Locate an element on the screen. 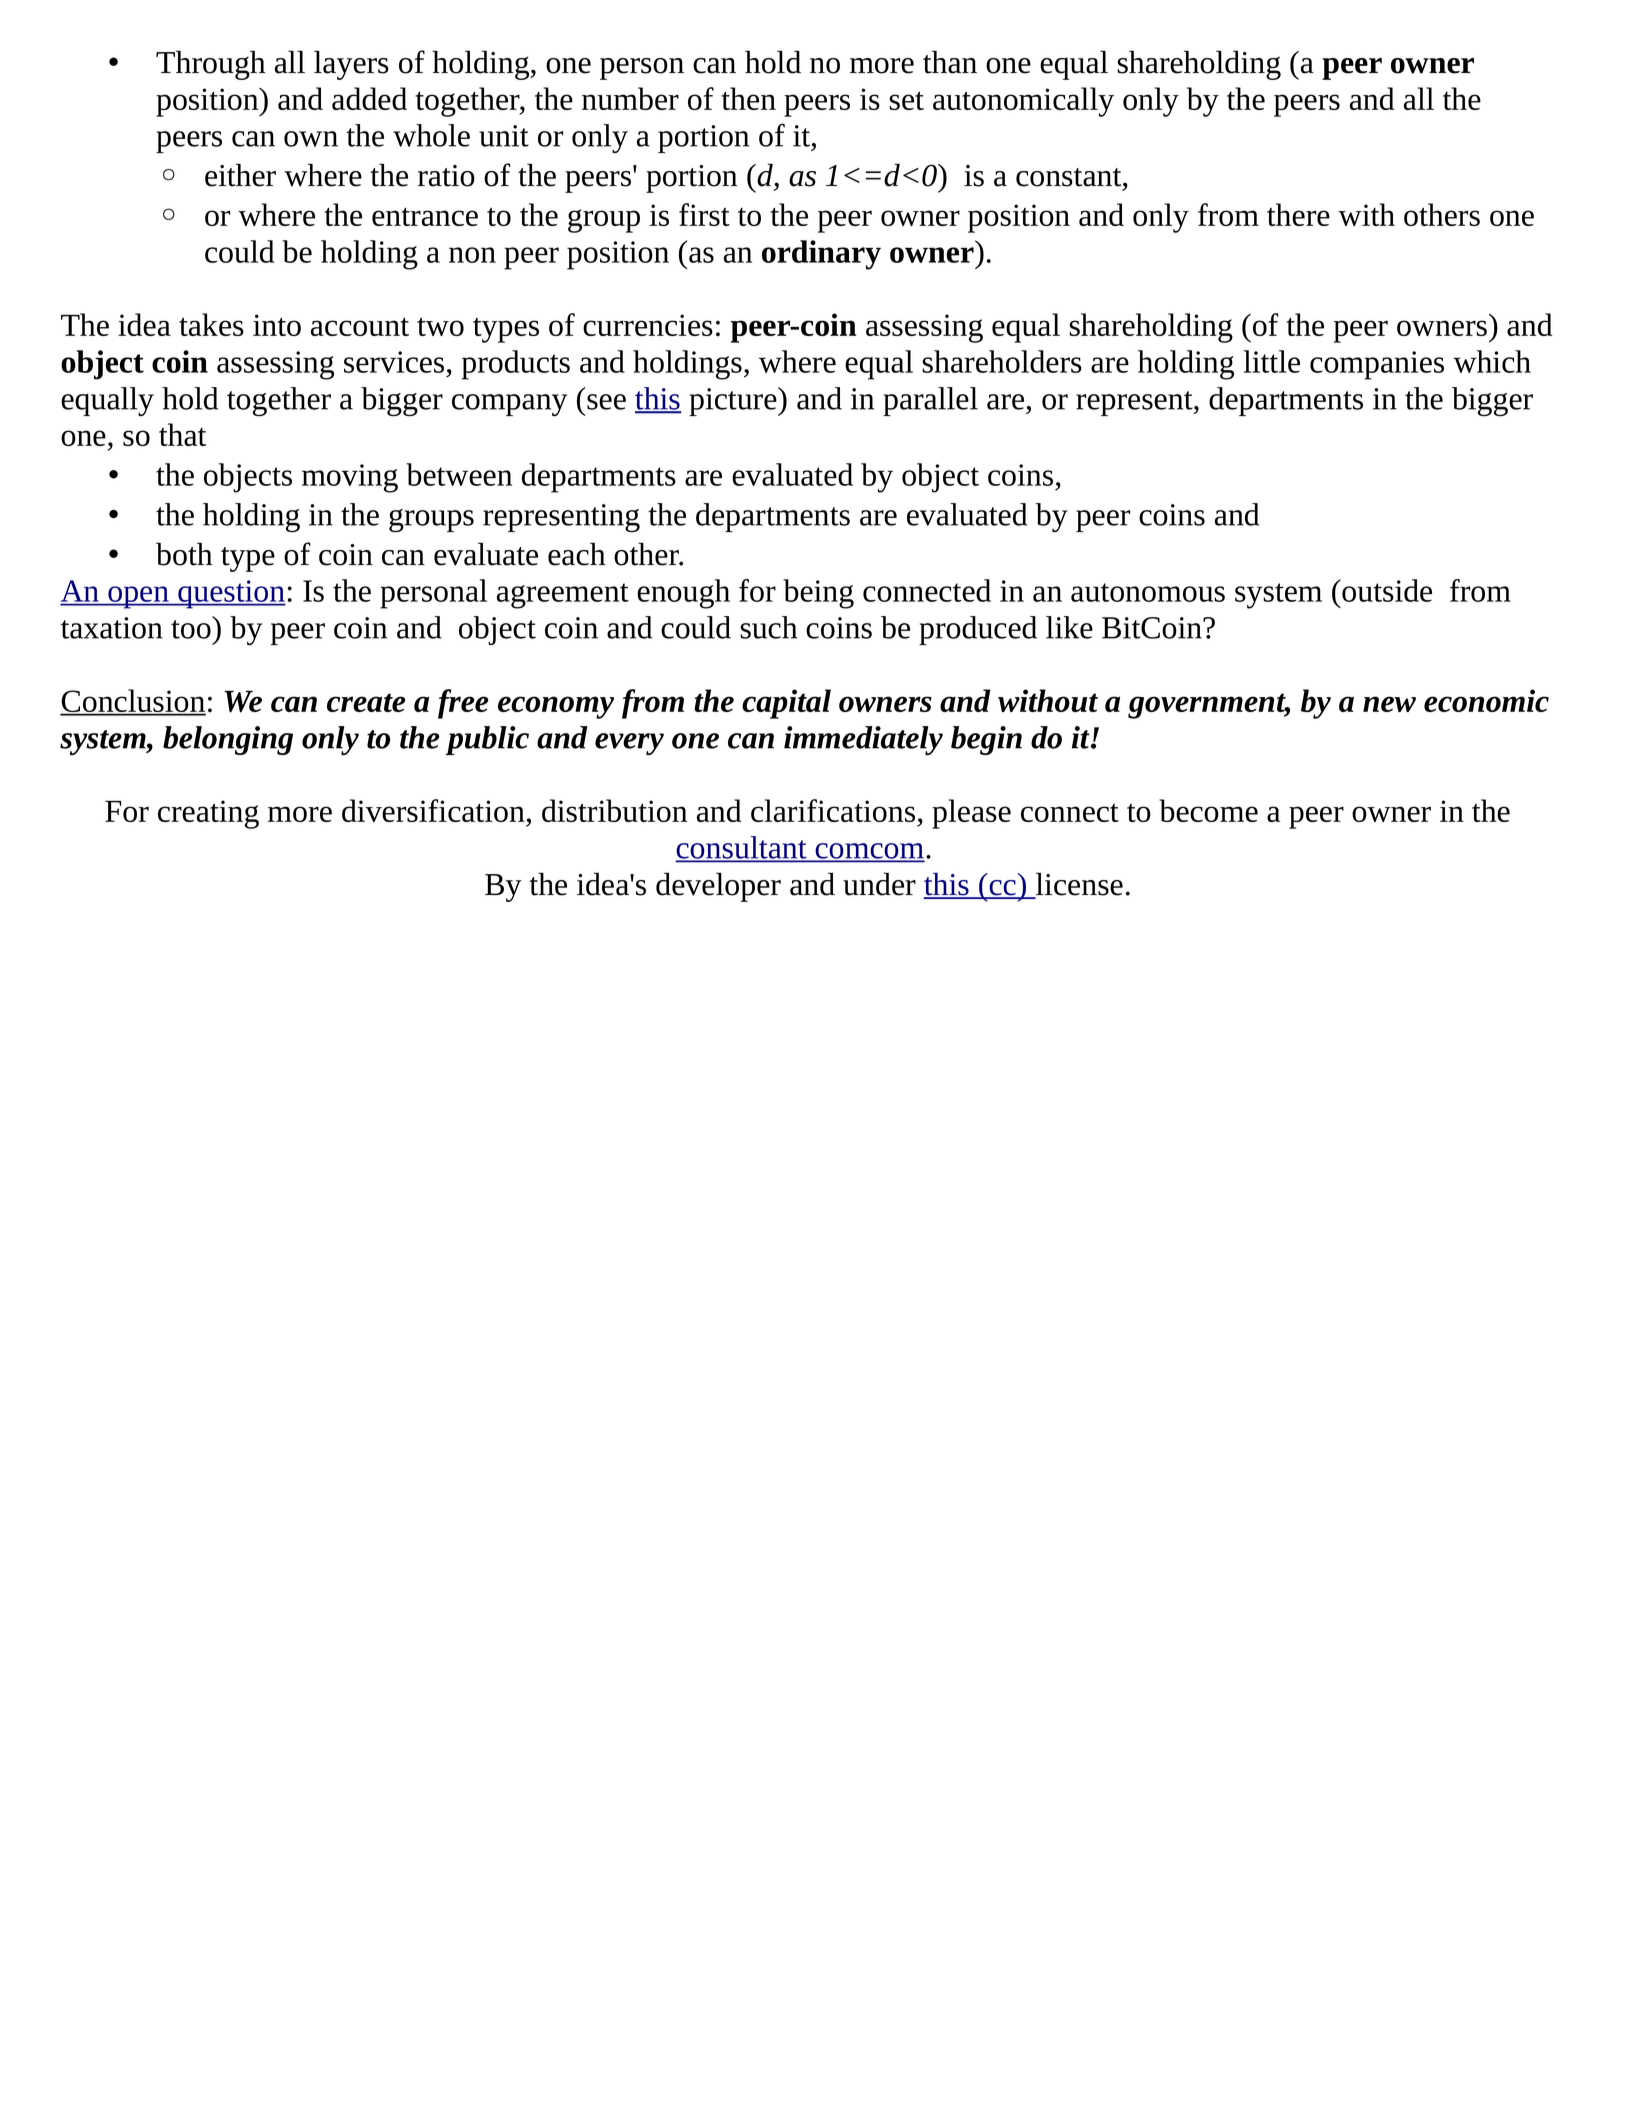 The height and width of the screenshot is (2105, 1626). picture is located at coordinates (734, 401).
